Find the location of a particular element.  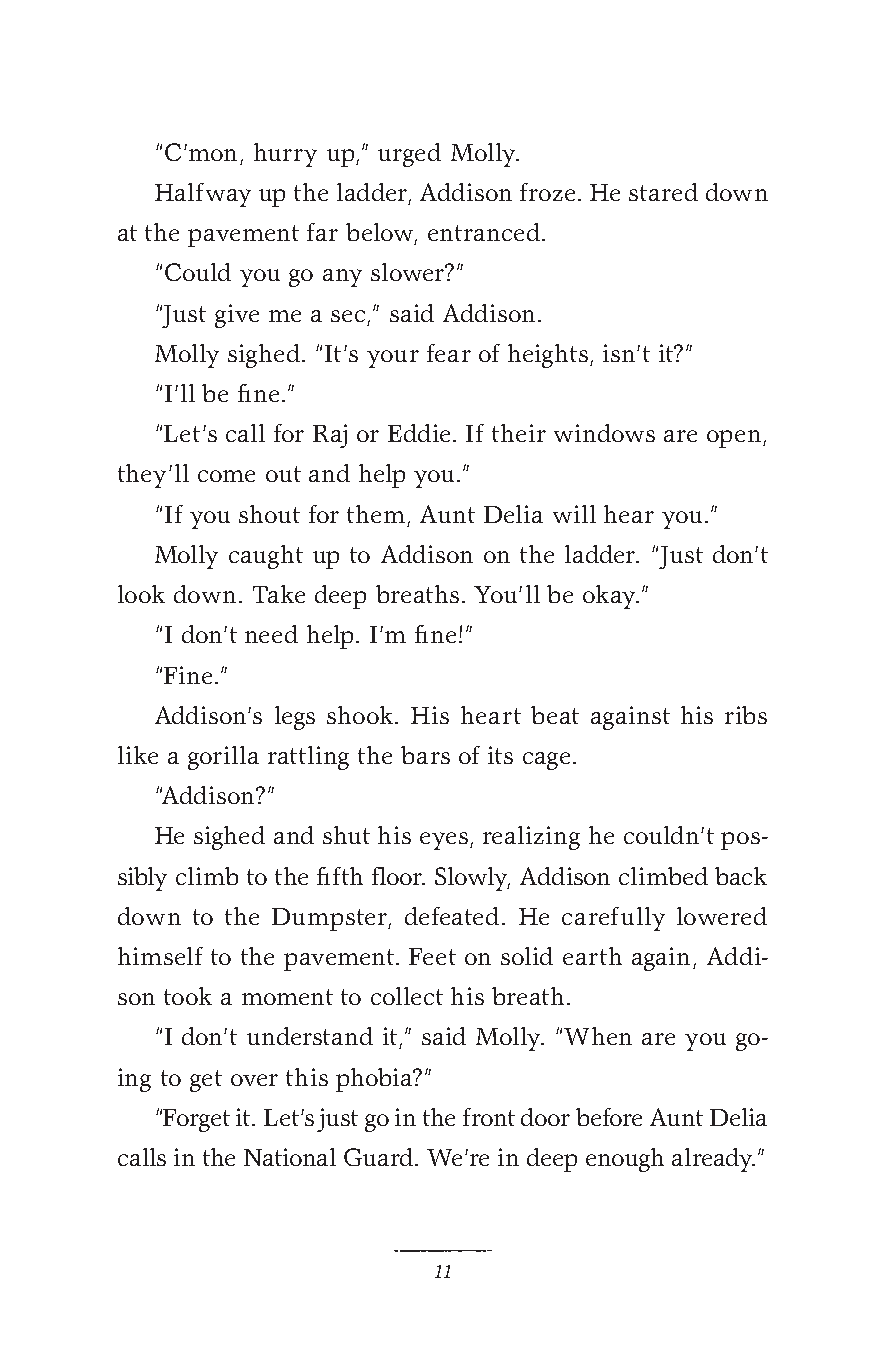

already is located at coordinates (713, 1160).
